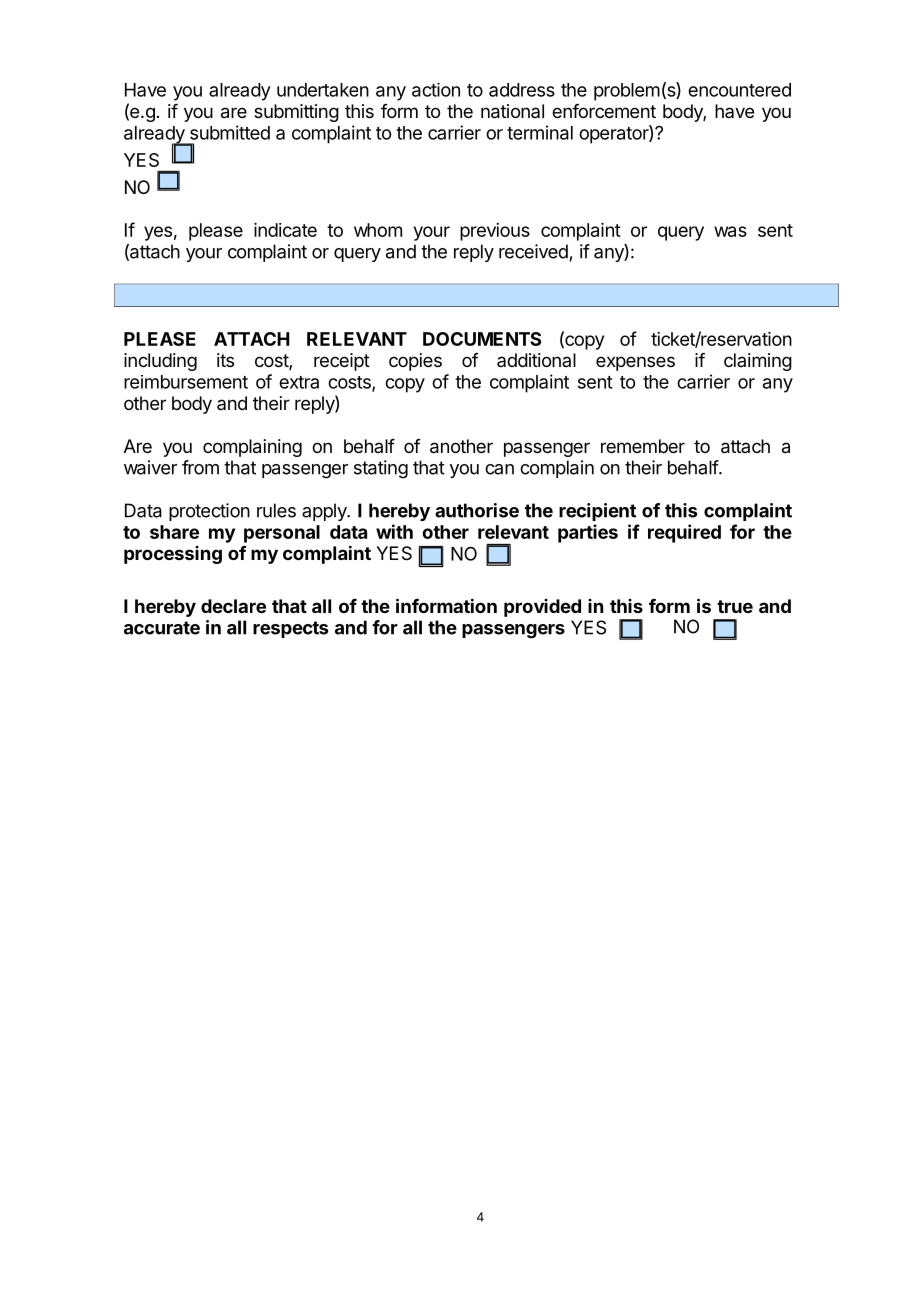 This screenshot has height=1308, width=924. What do you see at coordinates (230, 132) in the screenshot?
I see `submitted` at bounding box center [230, 132].
